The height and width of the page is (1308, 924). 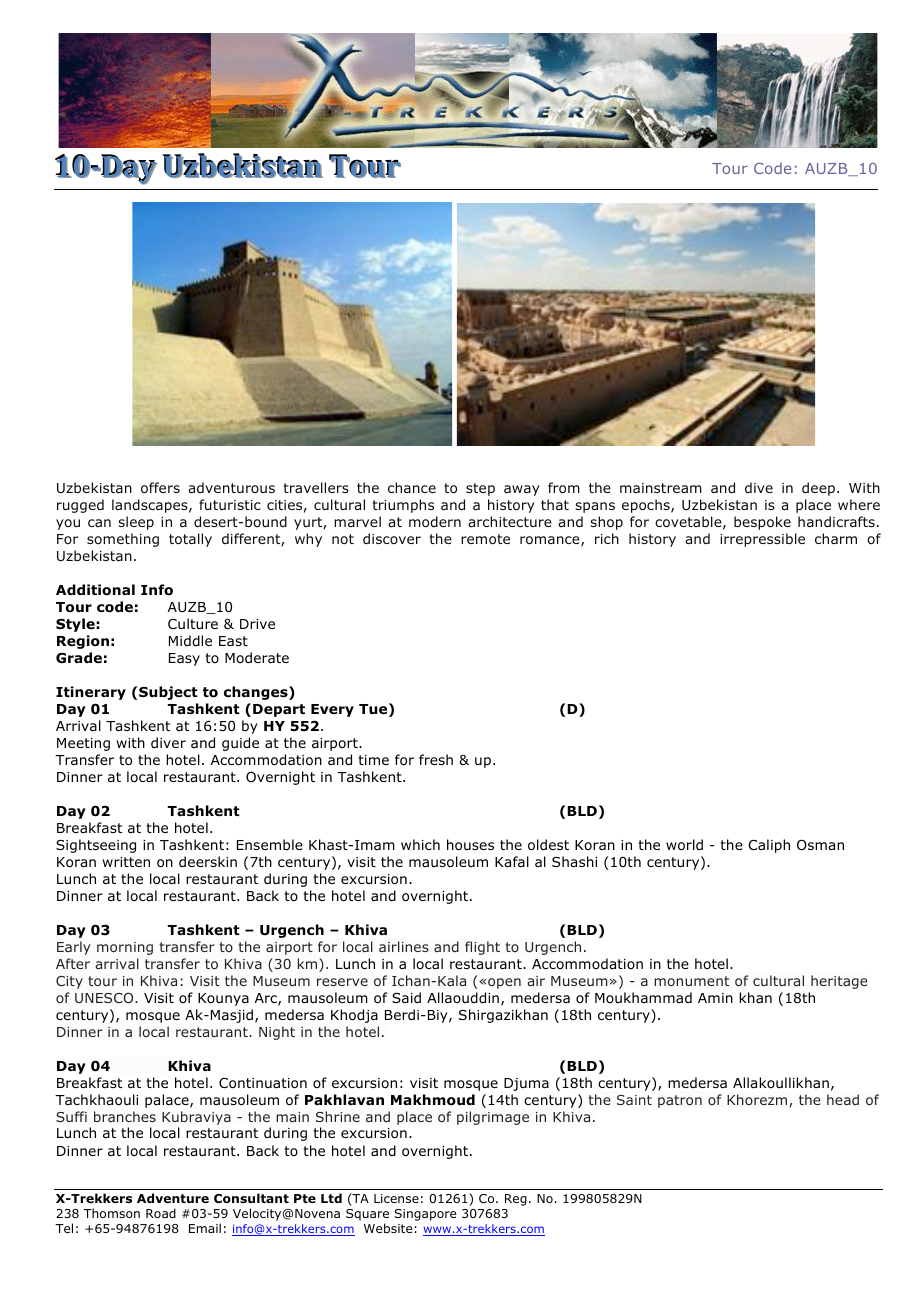 What do you see at coordinates (161, 1213) in the page?
I see `Road` at bounding box center [161, 1213].
